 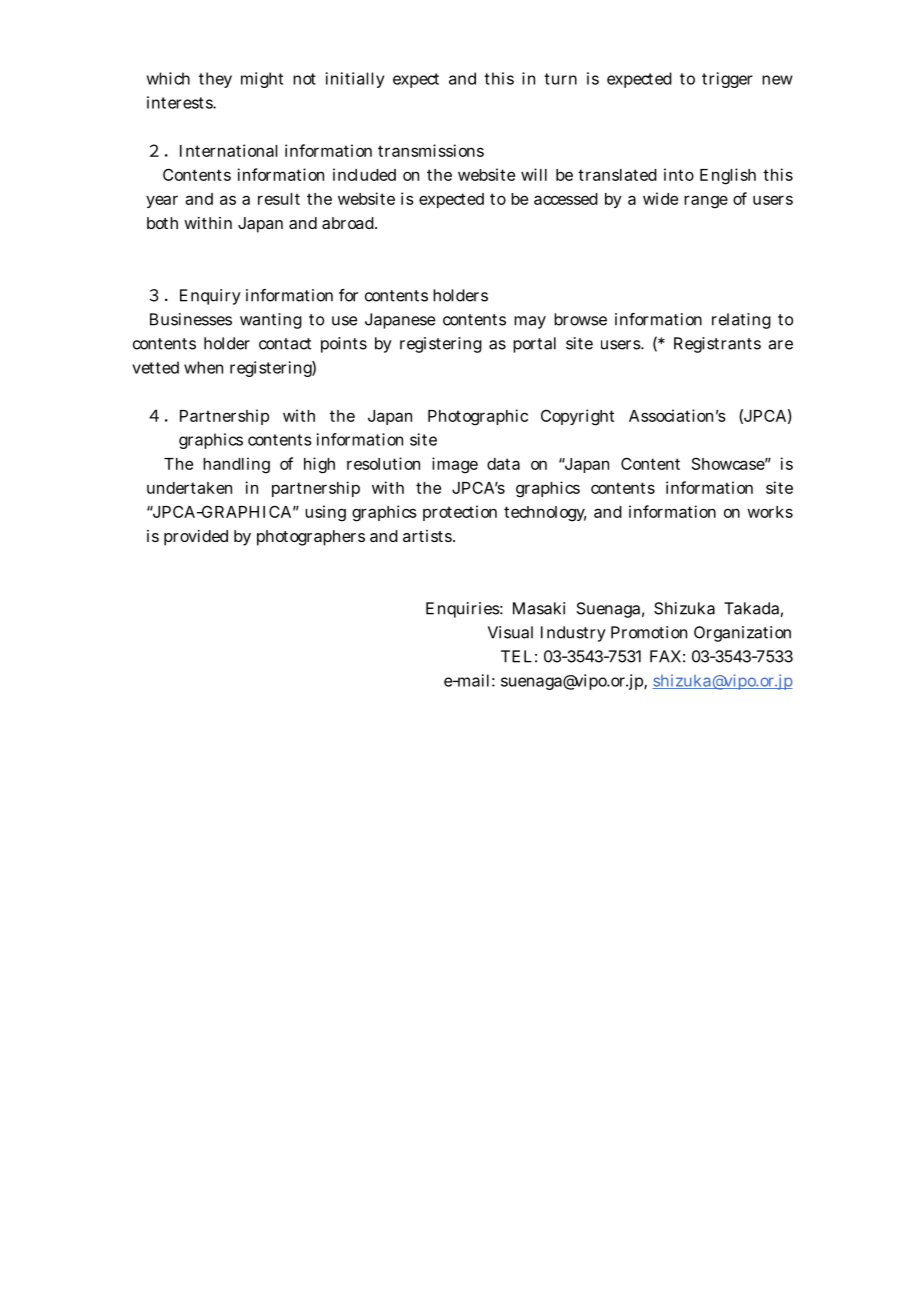 I want to click on portal, so click(x=534, y=345).
